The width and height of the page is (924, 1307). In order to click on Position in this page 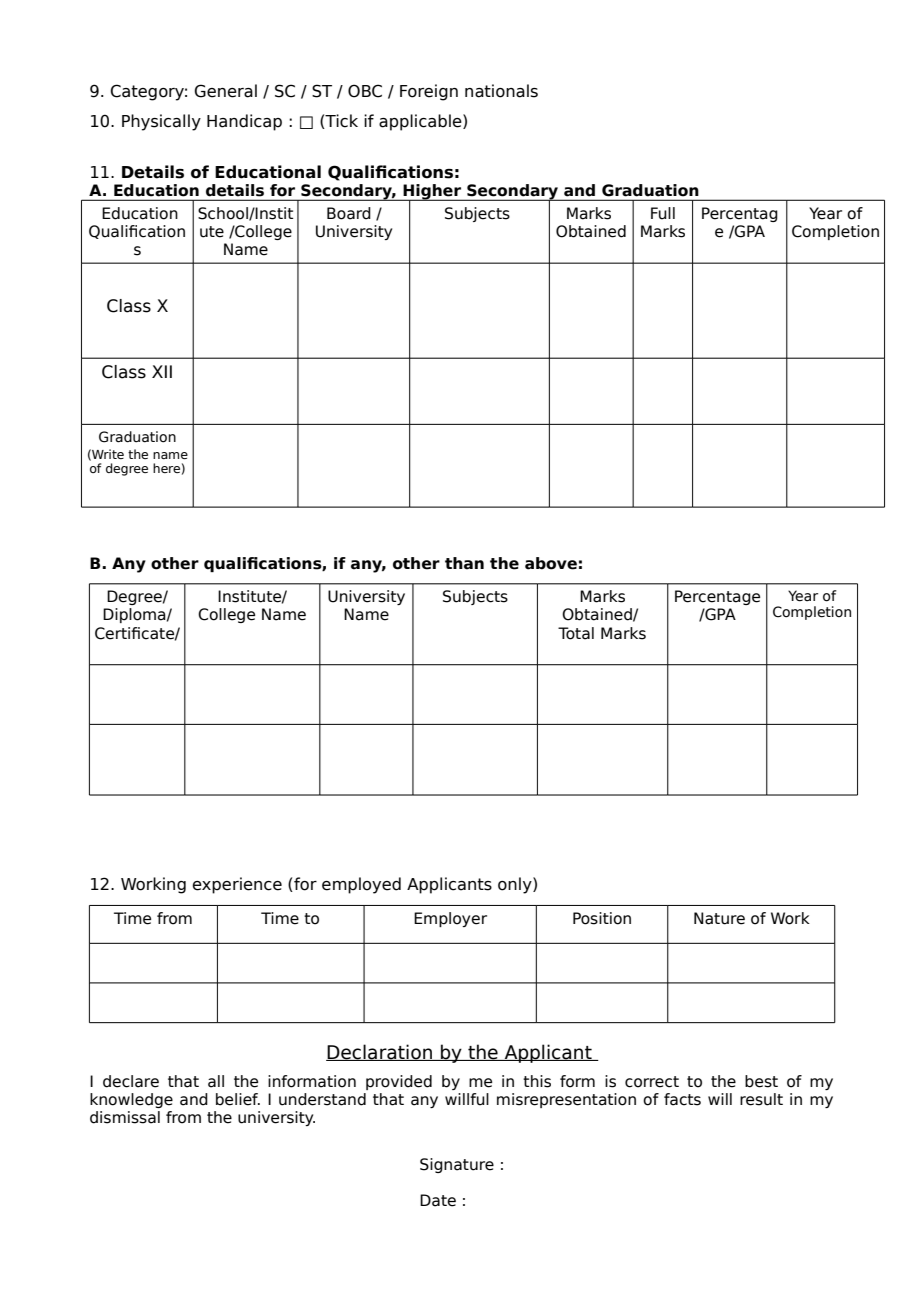, I will do `click(602, 918)`.
